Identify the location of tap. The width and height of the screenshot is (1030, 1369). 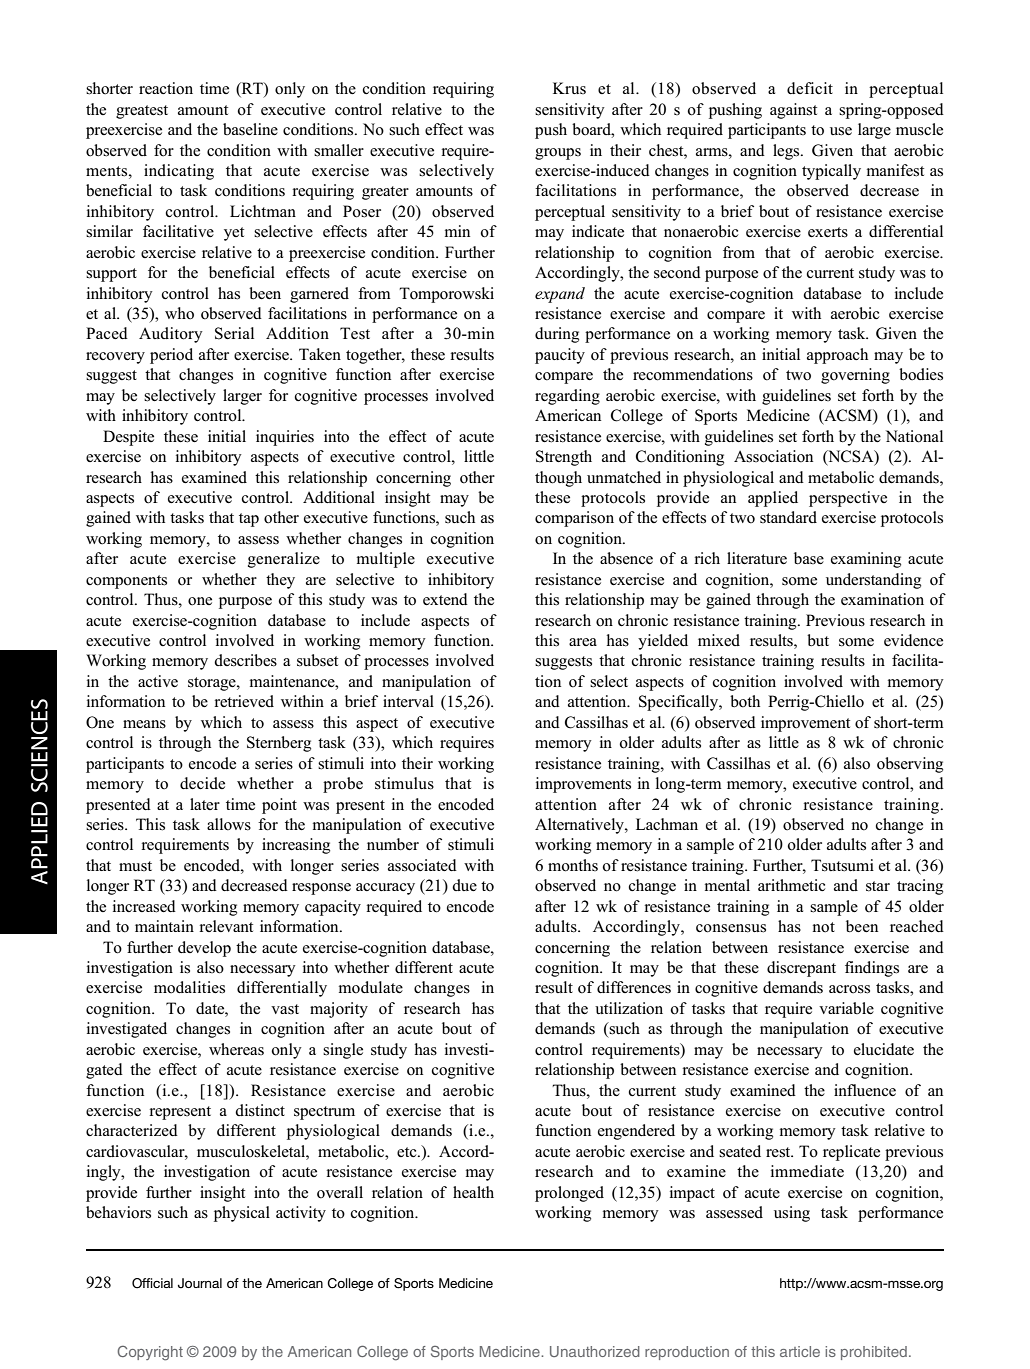
(249, 520).
